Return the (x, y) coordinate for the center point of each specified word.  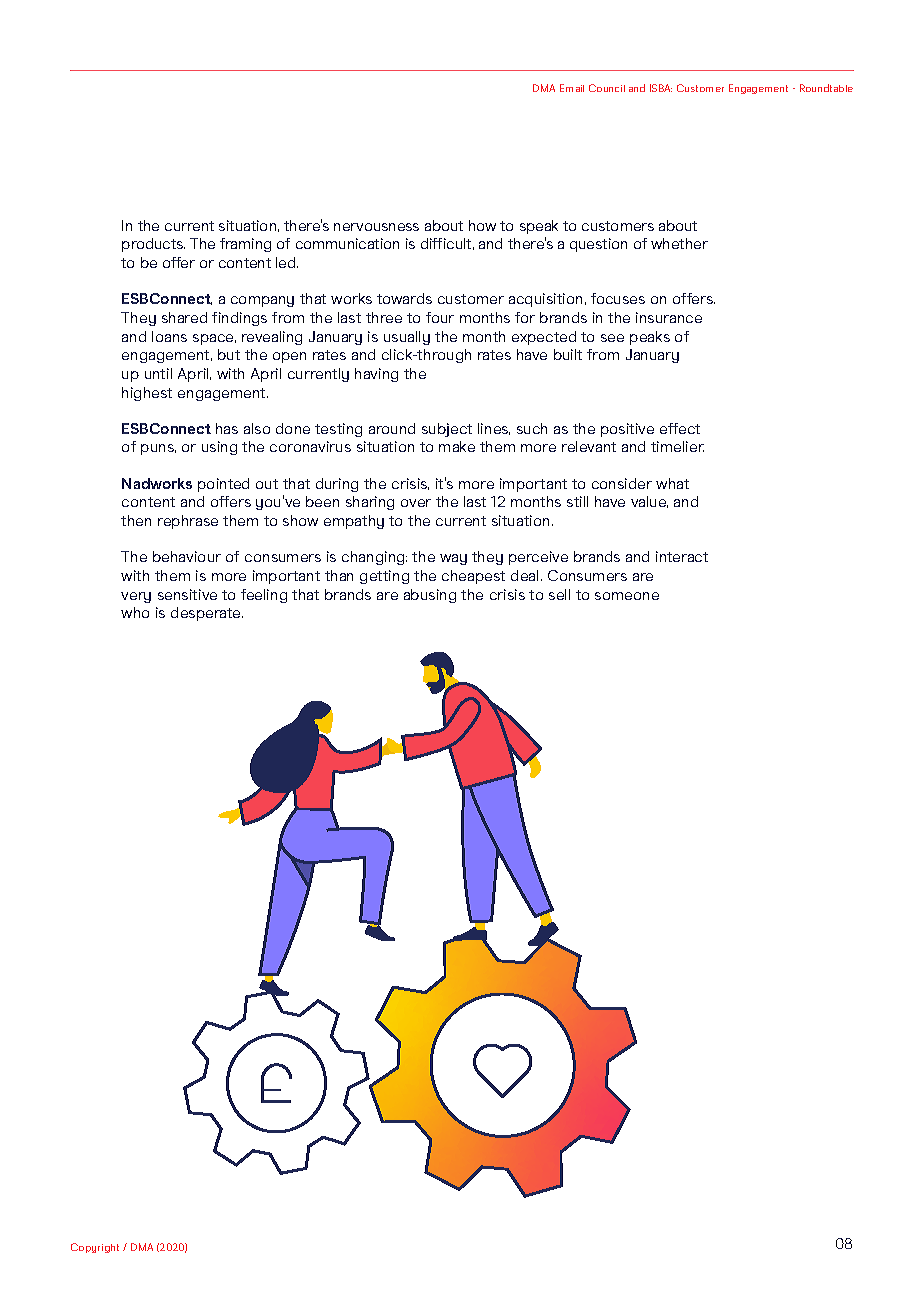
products (153, 245)
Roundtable (826, 88)
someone (627, 596)
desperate (207, 614)
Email (572, 88)
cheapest (473, 577)
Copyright (95, 1248)
